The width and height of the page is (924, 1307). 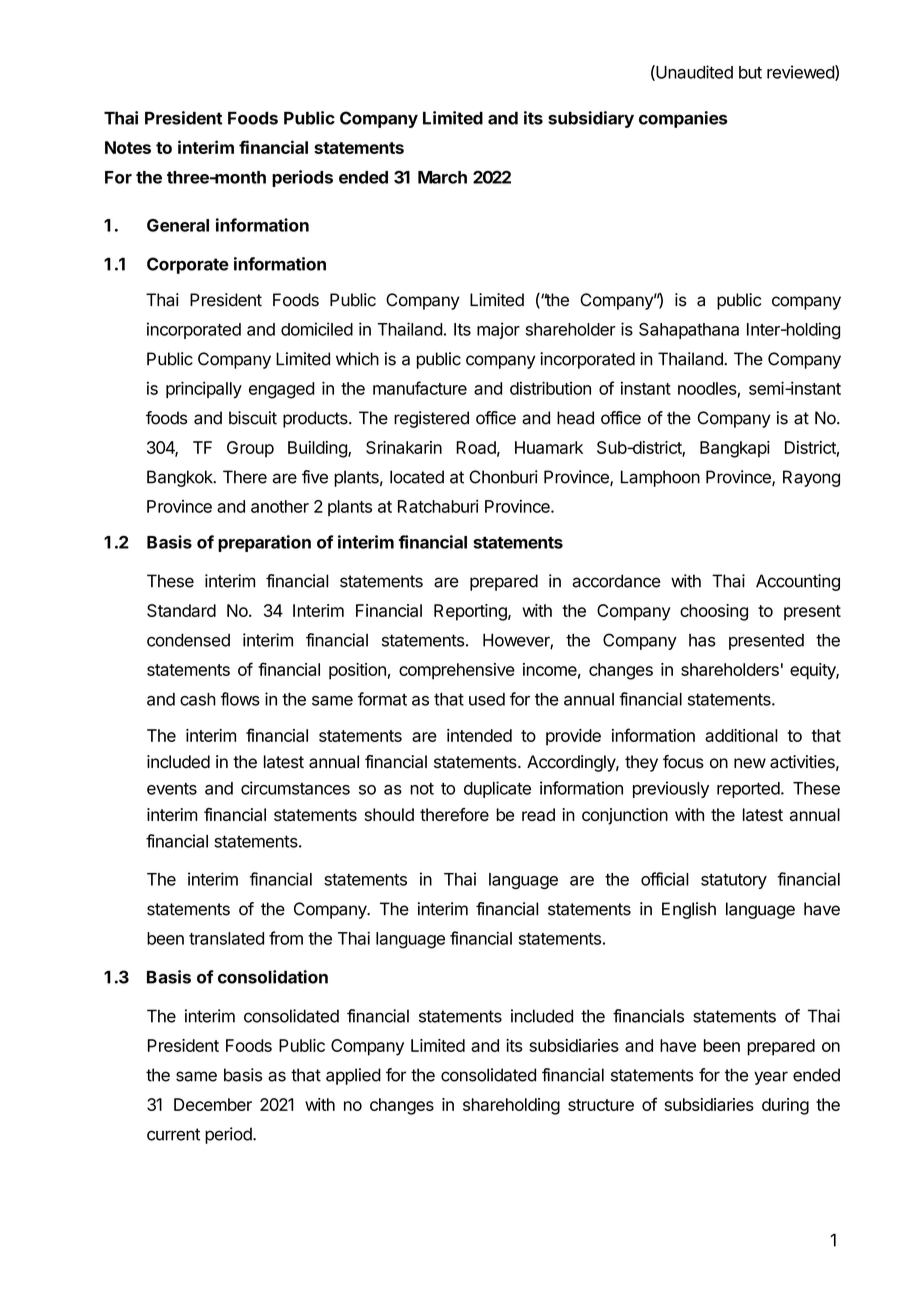 I want to click on Standard, so click(x=181, y=610).
